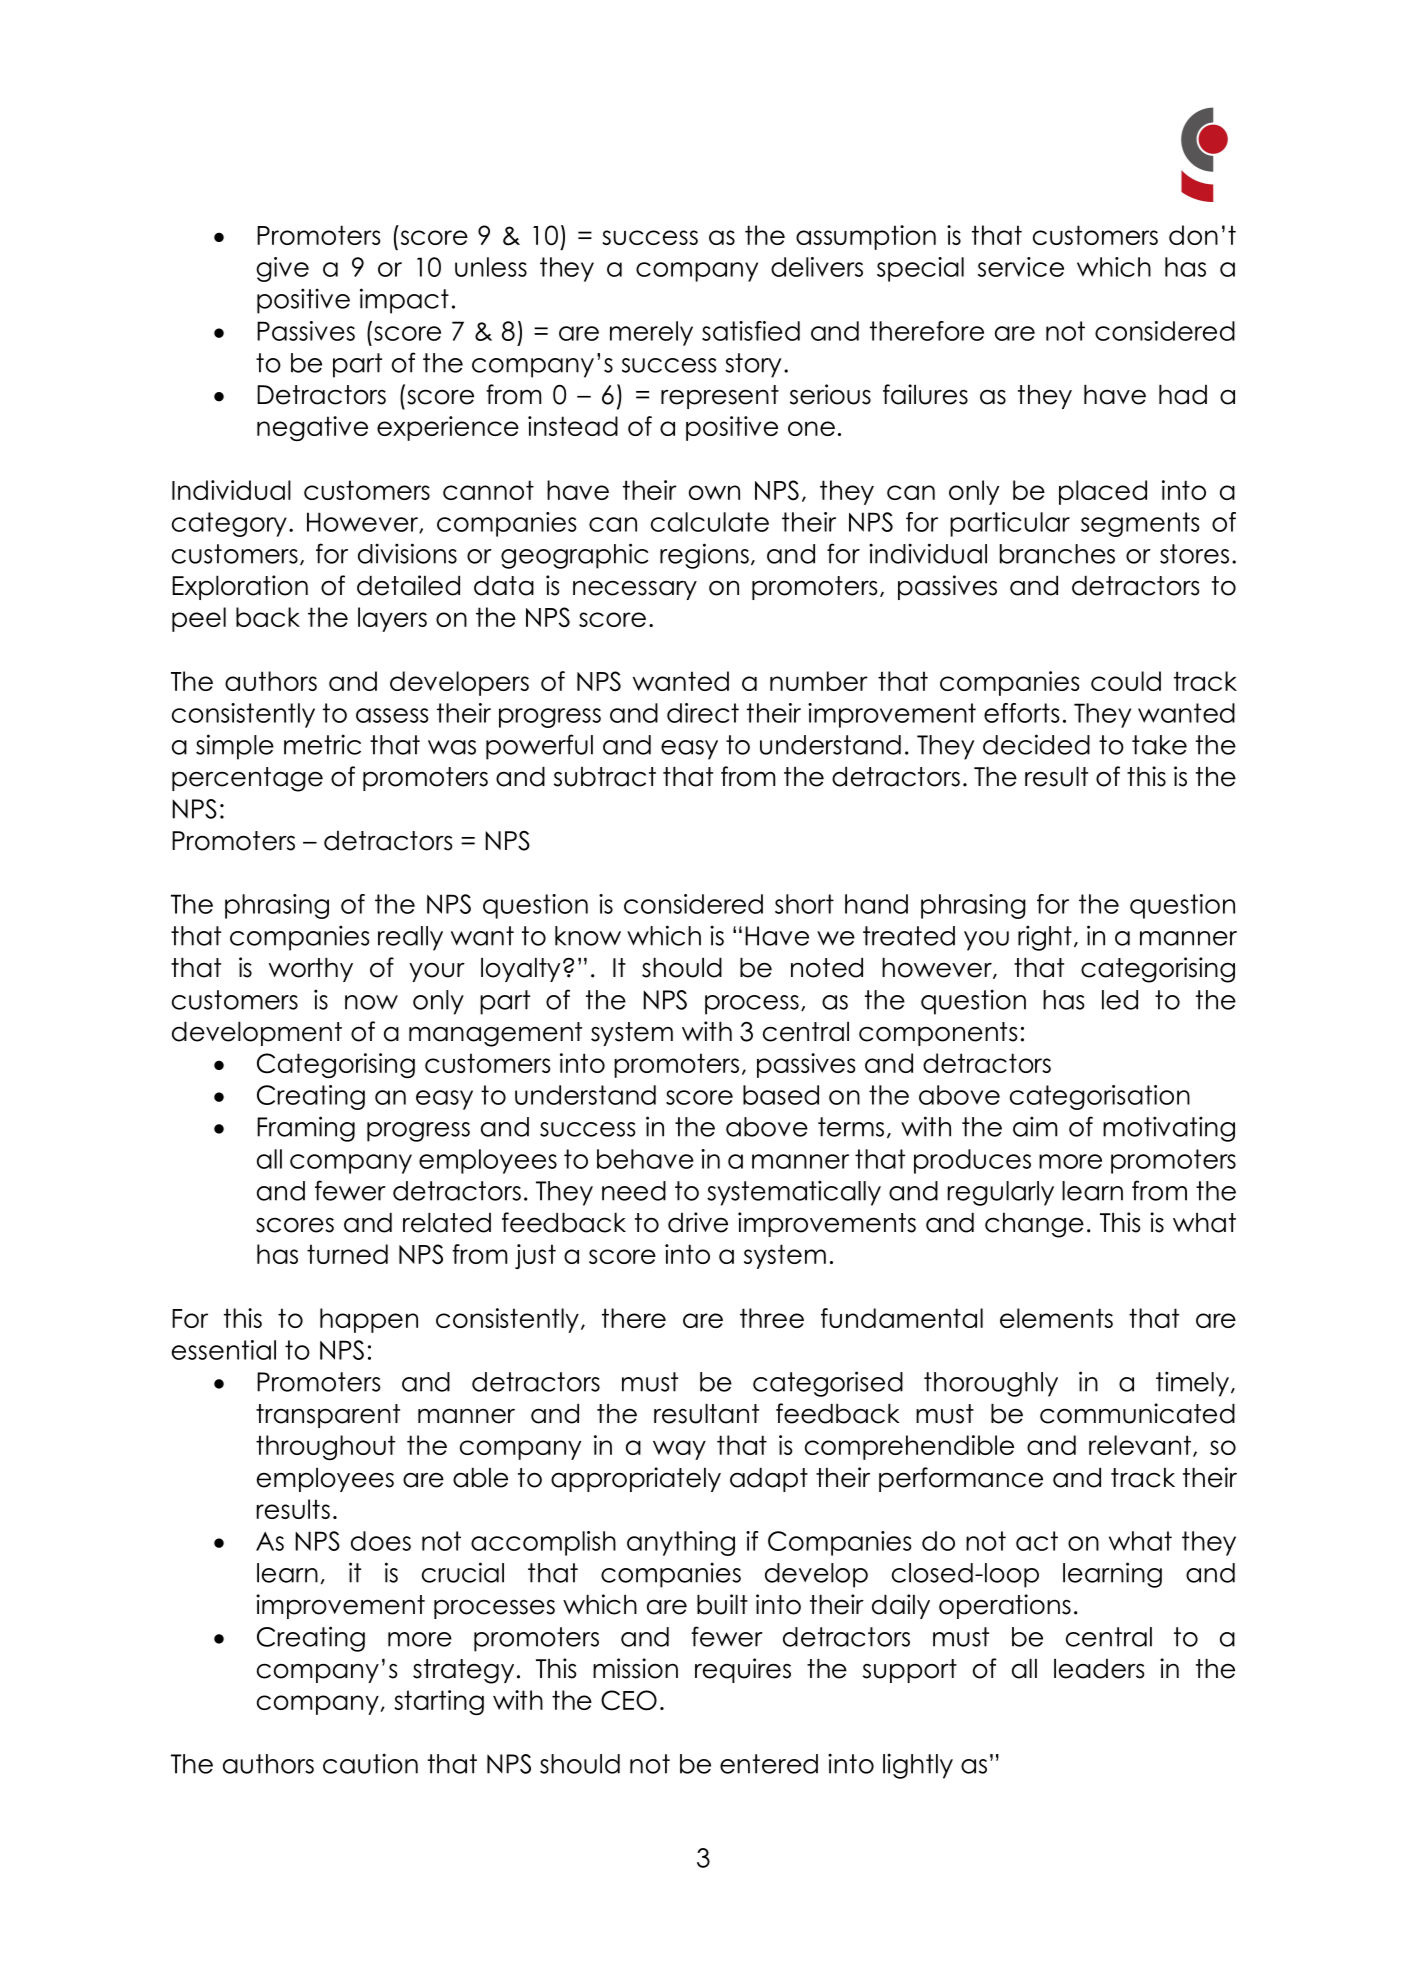 This screenshot has height=1988, width=1406. What do you see at coordinates (1099, 1668) in the screenshot?
I see `leaders` at bounding box center [1099, 1668].
